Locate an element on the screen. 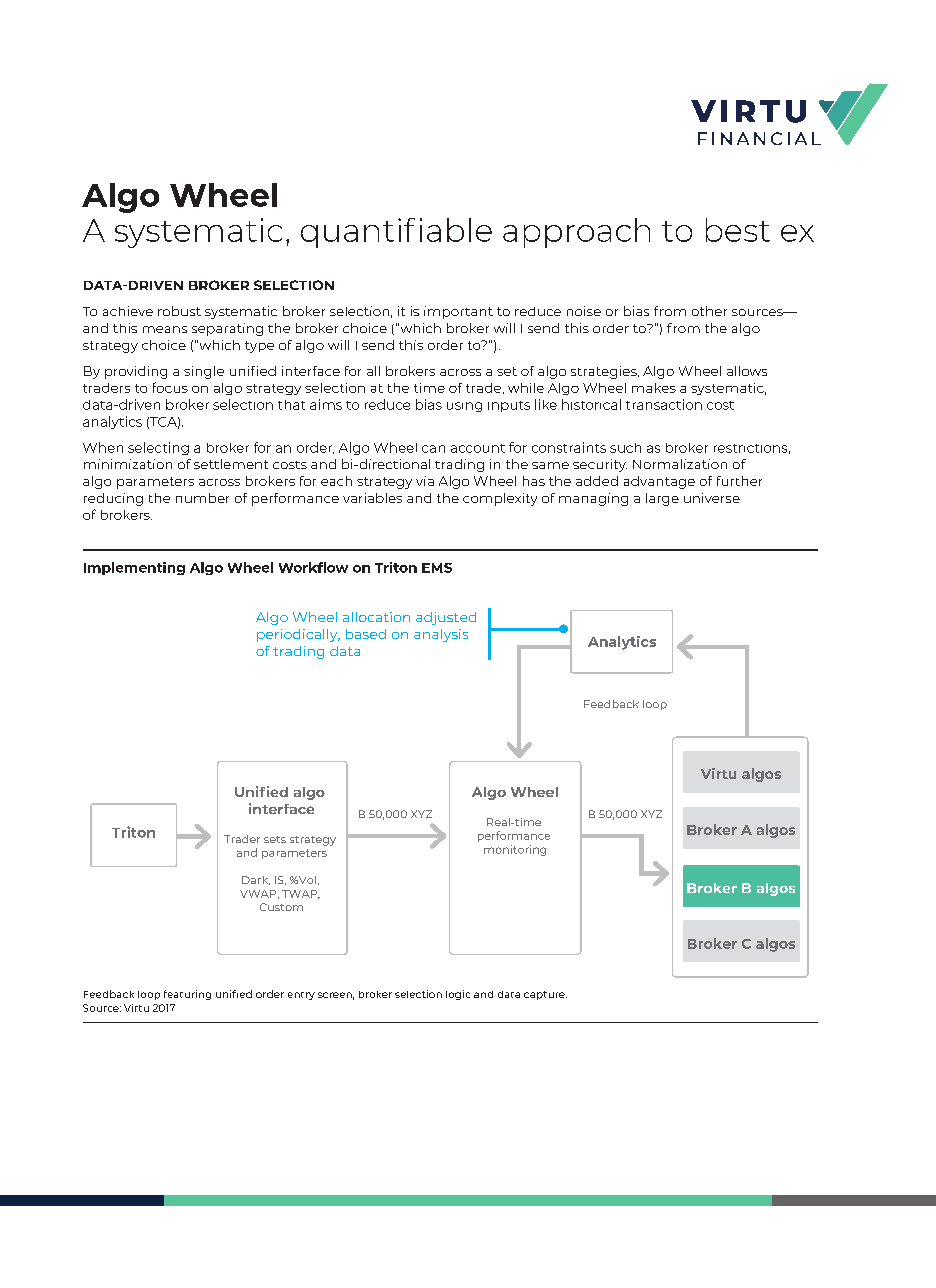 Image resolution: width=936 pixels, height=1288 pixels. analysis is located at coordinates (441, 635).
